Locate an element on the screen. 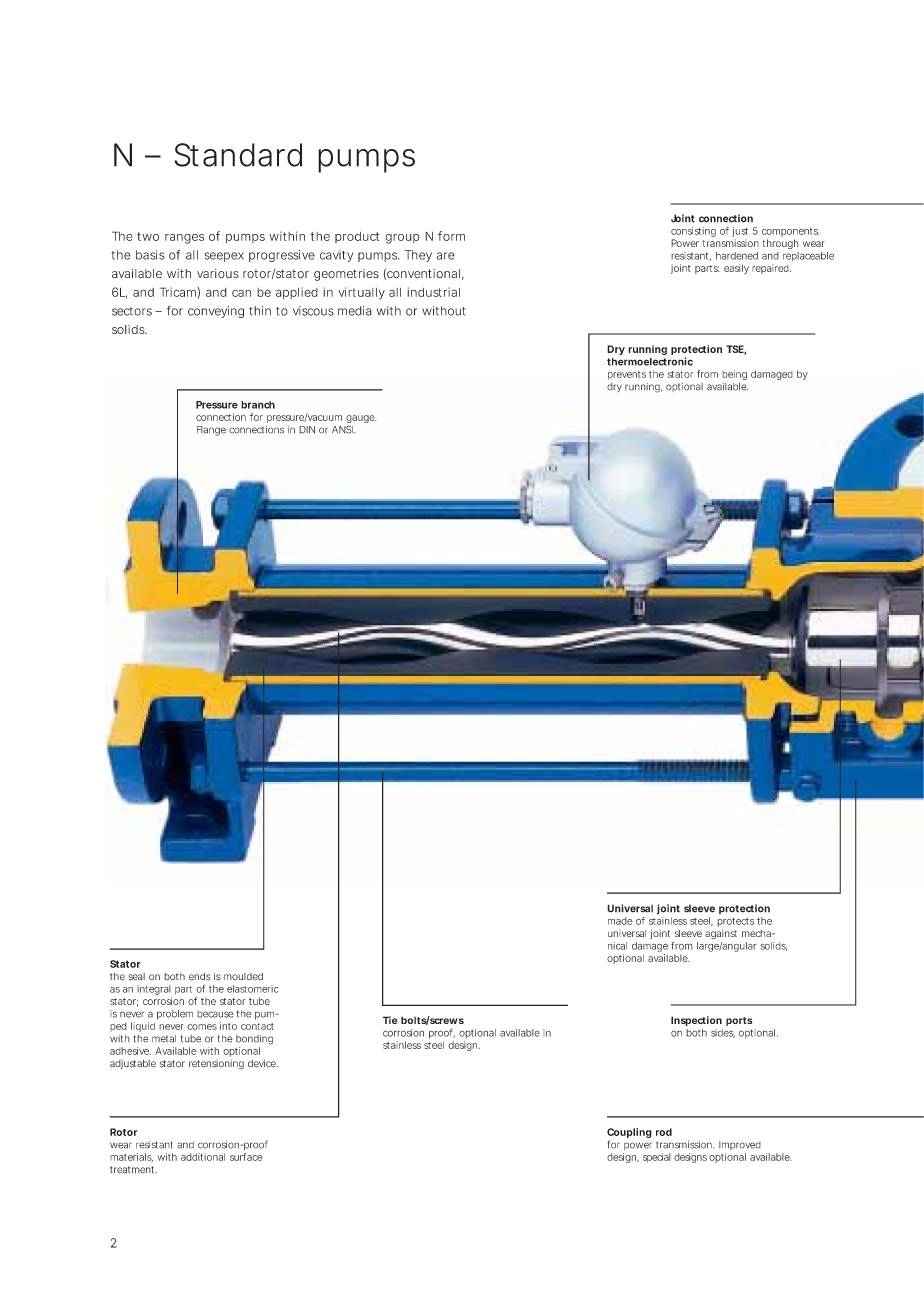 Image resolution: width=924 pixels, height=1308 pixels. Improved is located at coordinates (740, 1145).
